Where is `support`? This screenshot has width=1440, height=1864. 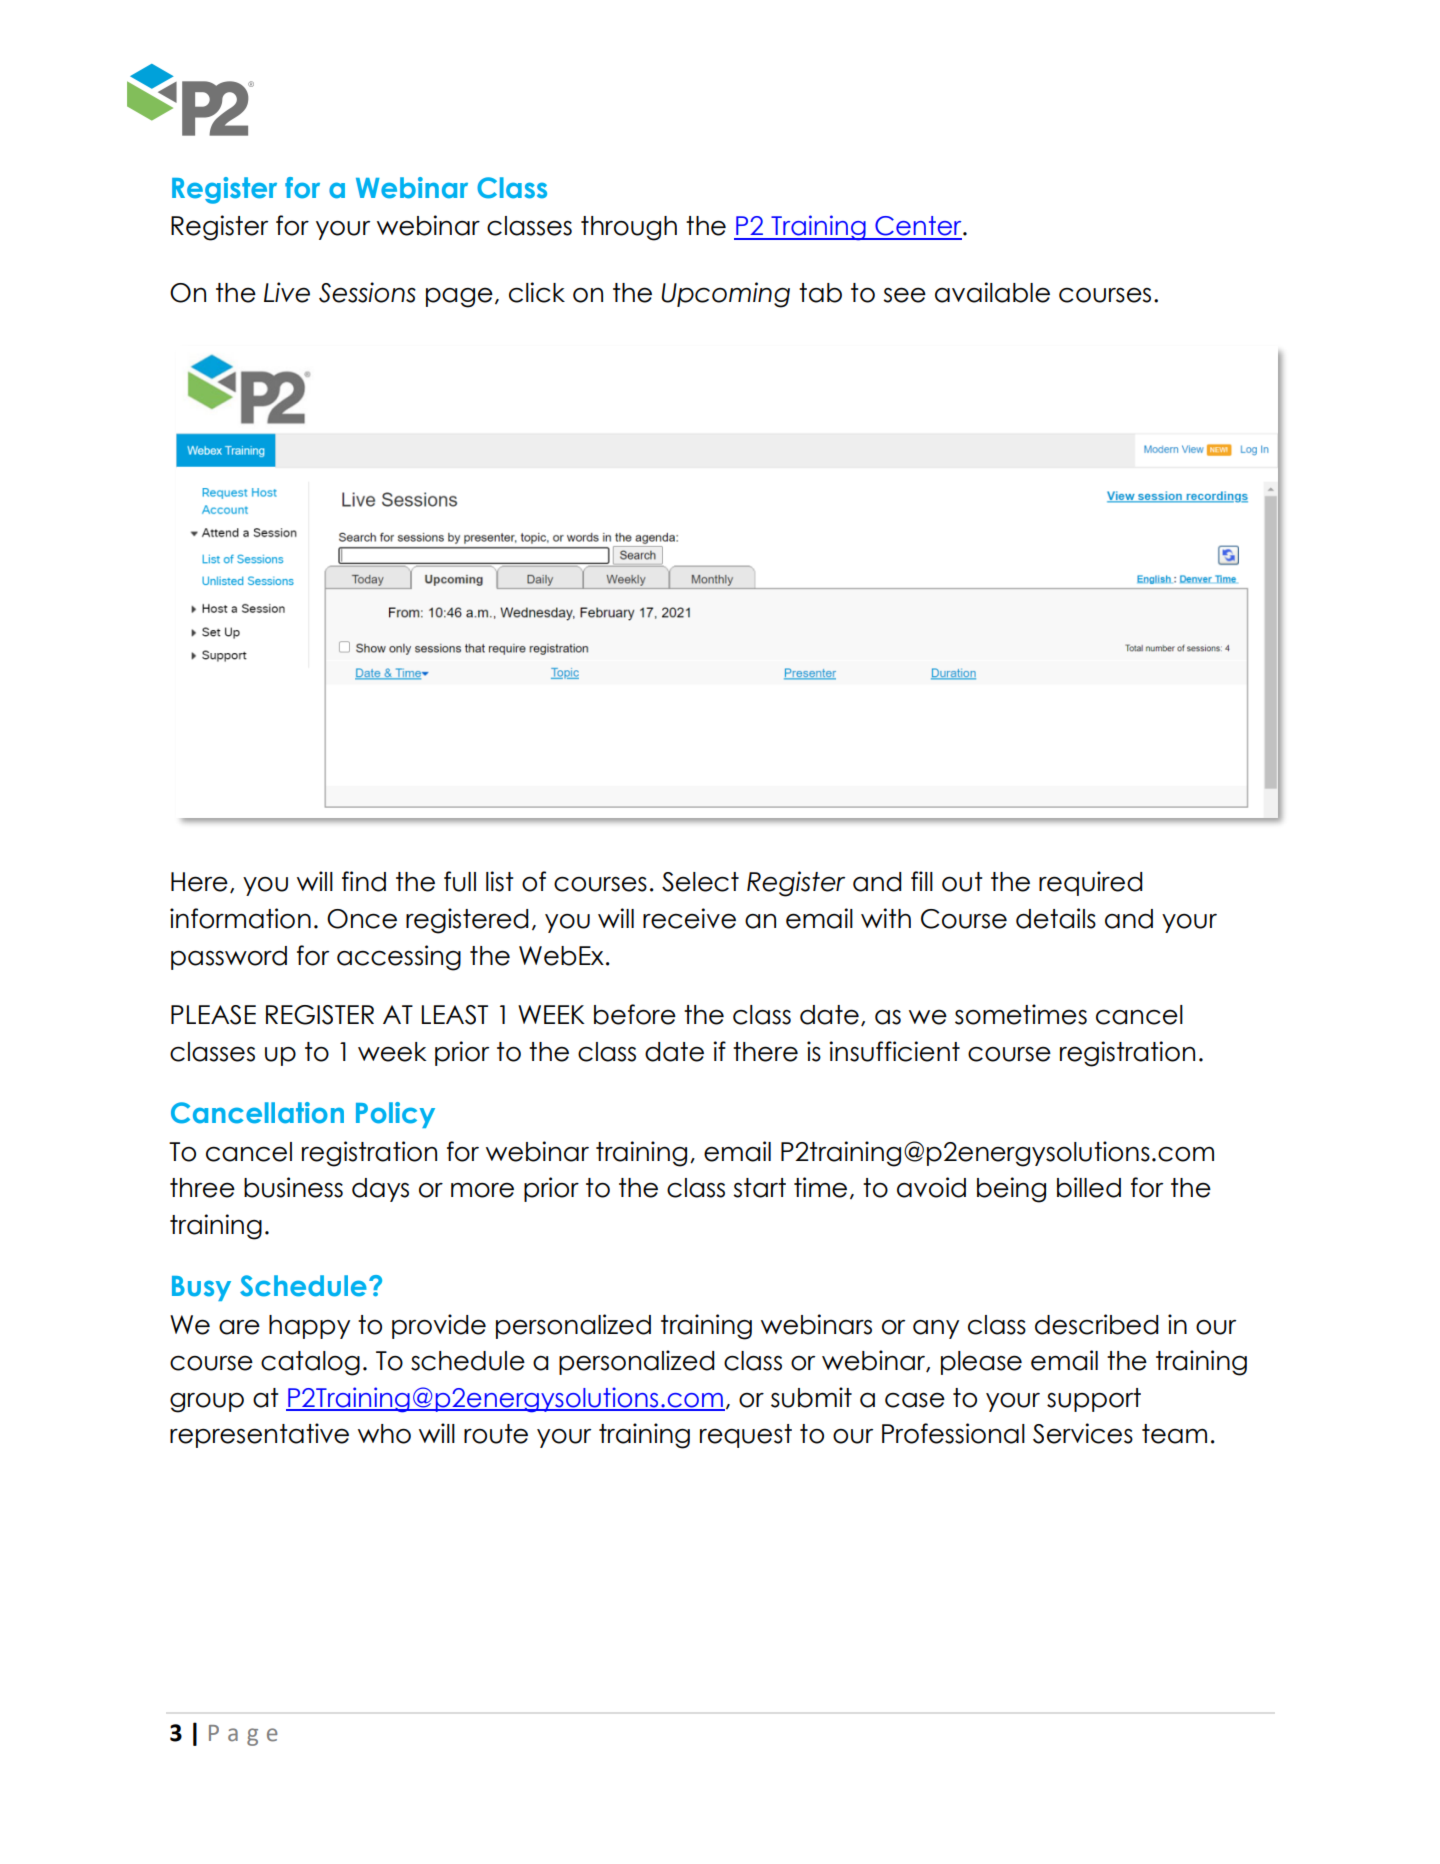 support is located at coordinates (1094, 1400).
